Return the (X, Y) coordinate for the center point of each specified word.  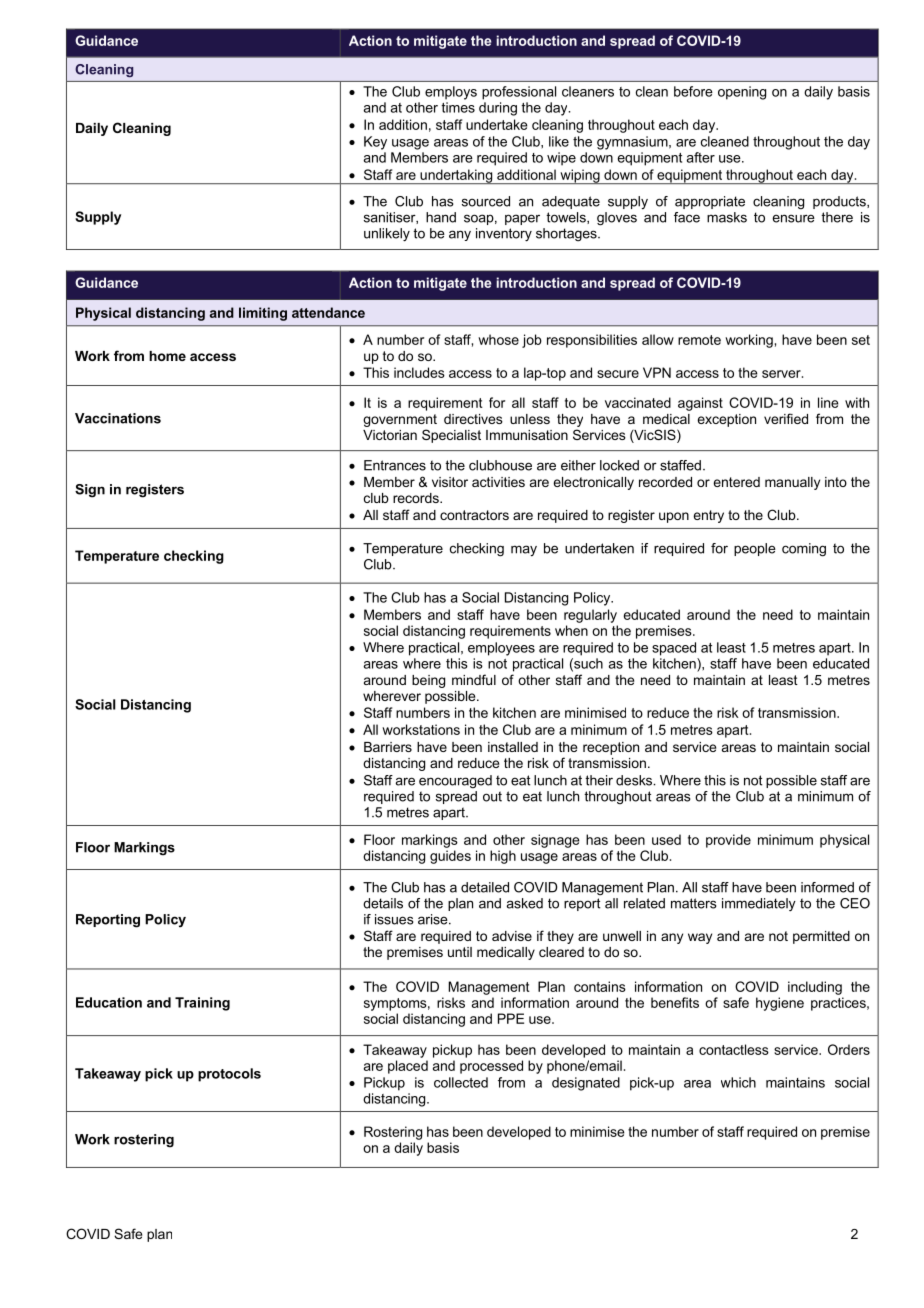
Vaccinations (118, 418)
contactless (734, 1049)
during (498, 109)
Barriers (388, 747)
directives (473, 419)
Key (375, 143)
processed (491, 1067)
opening (742, 93)
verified (786, 418)
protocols (229, 1075)
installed (513, 747)
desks (635, 780)
